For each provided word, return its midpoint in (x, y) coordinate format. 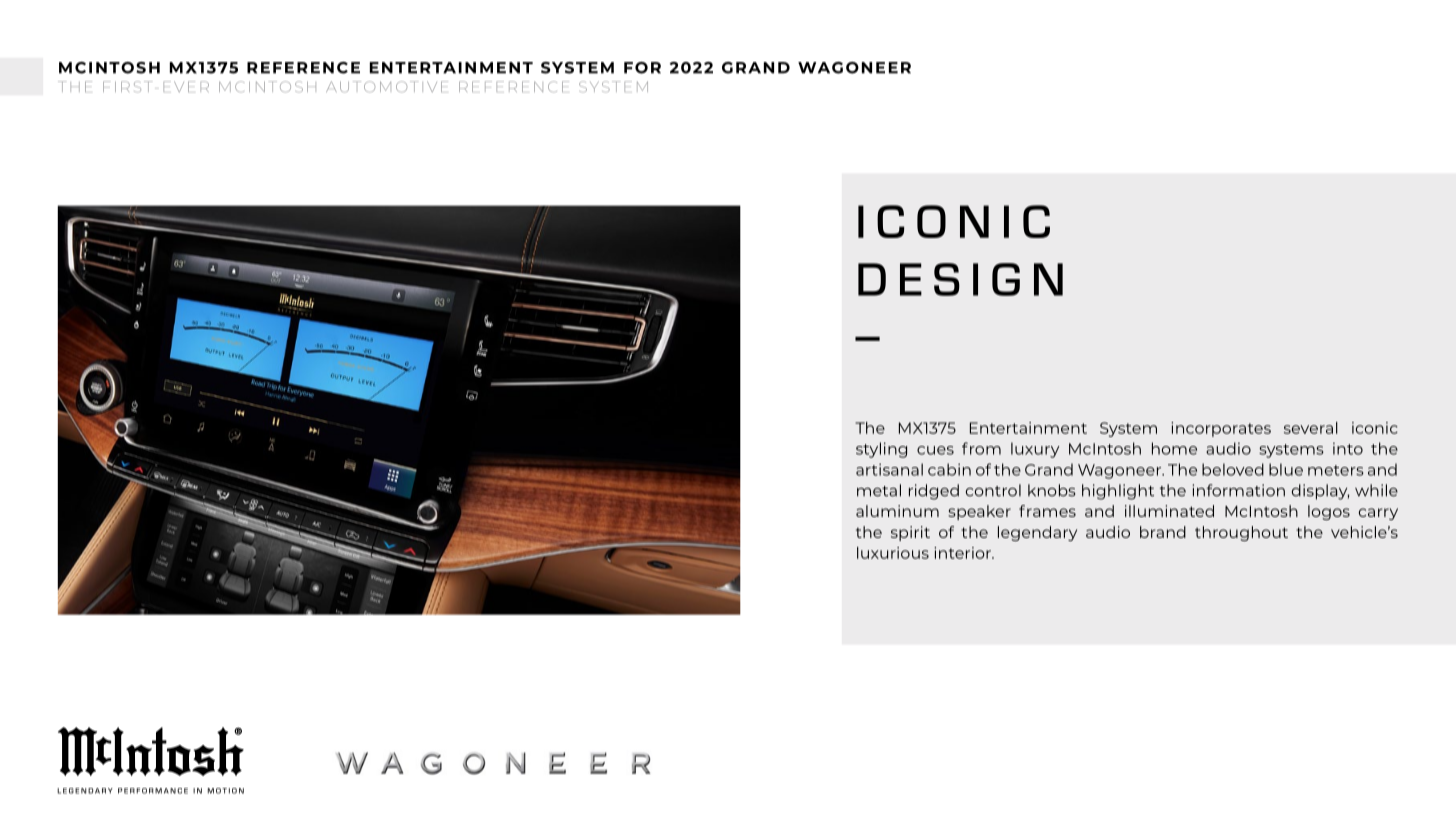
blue (1286, 469)
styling (881, 450)
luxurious (893, 553)
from (981, 448)
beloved (1233, 469)
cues (935, 450)
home (1174, 448)
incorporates (1221, 429)
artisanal (889, 469)
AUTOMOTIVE (387, 86)
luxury (1035, 450)
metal (879, 490)
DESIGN (960, 279)
